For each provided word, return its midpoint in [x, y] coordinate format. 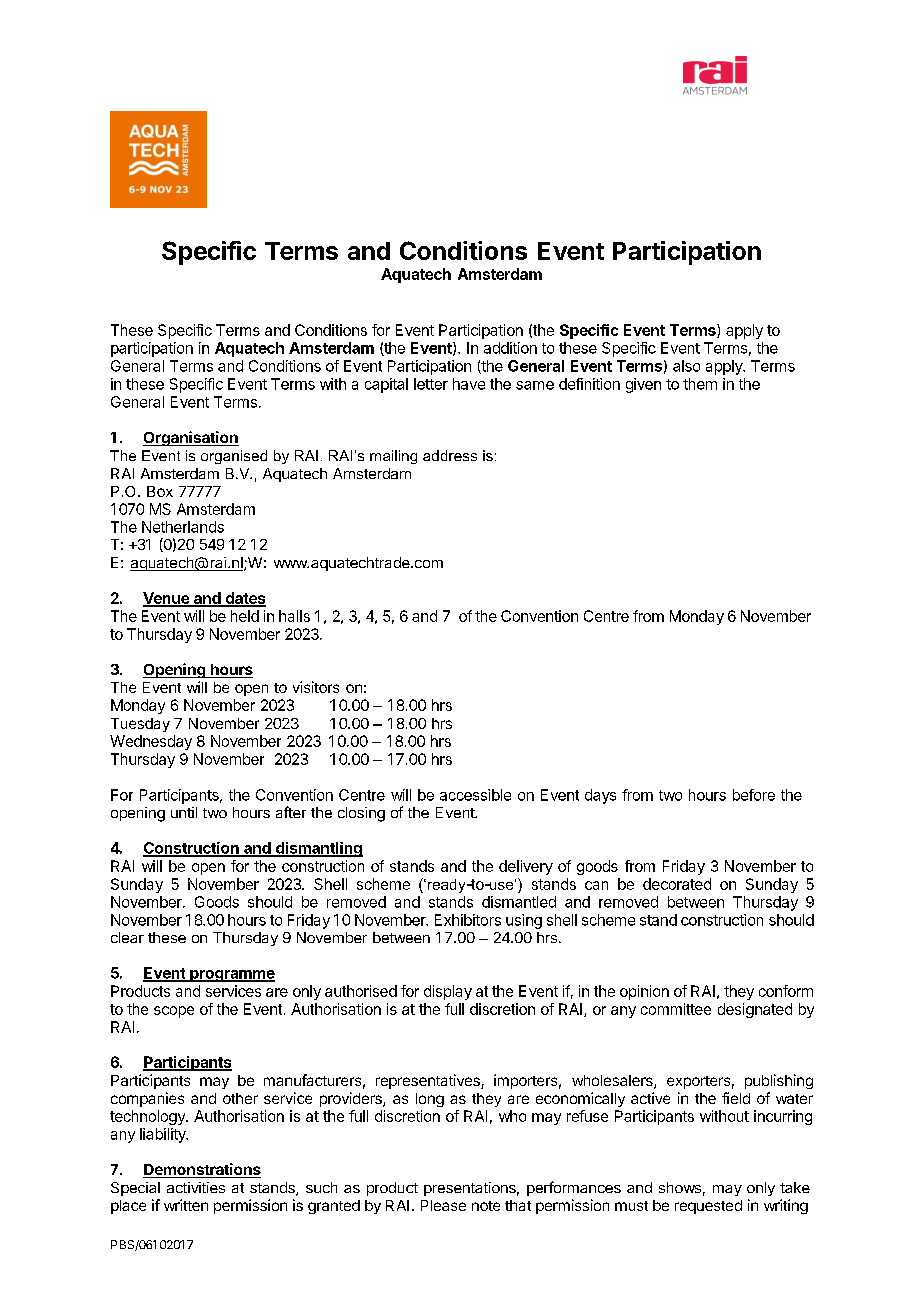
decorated [677, 884]
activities [196, 1187]
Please [443, 1205]
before [754, 795]
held [245, 616]
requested [708, 1207]
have [469, 384]
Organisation [191, 438]
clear [127, 937]
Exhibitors [468, 920]
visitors [316, 687]
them [700, 384]
